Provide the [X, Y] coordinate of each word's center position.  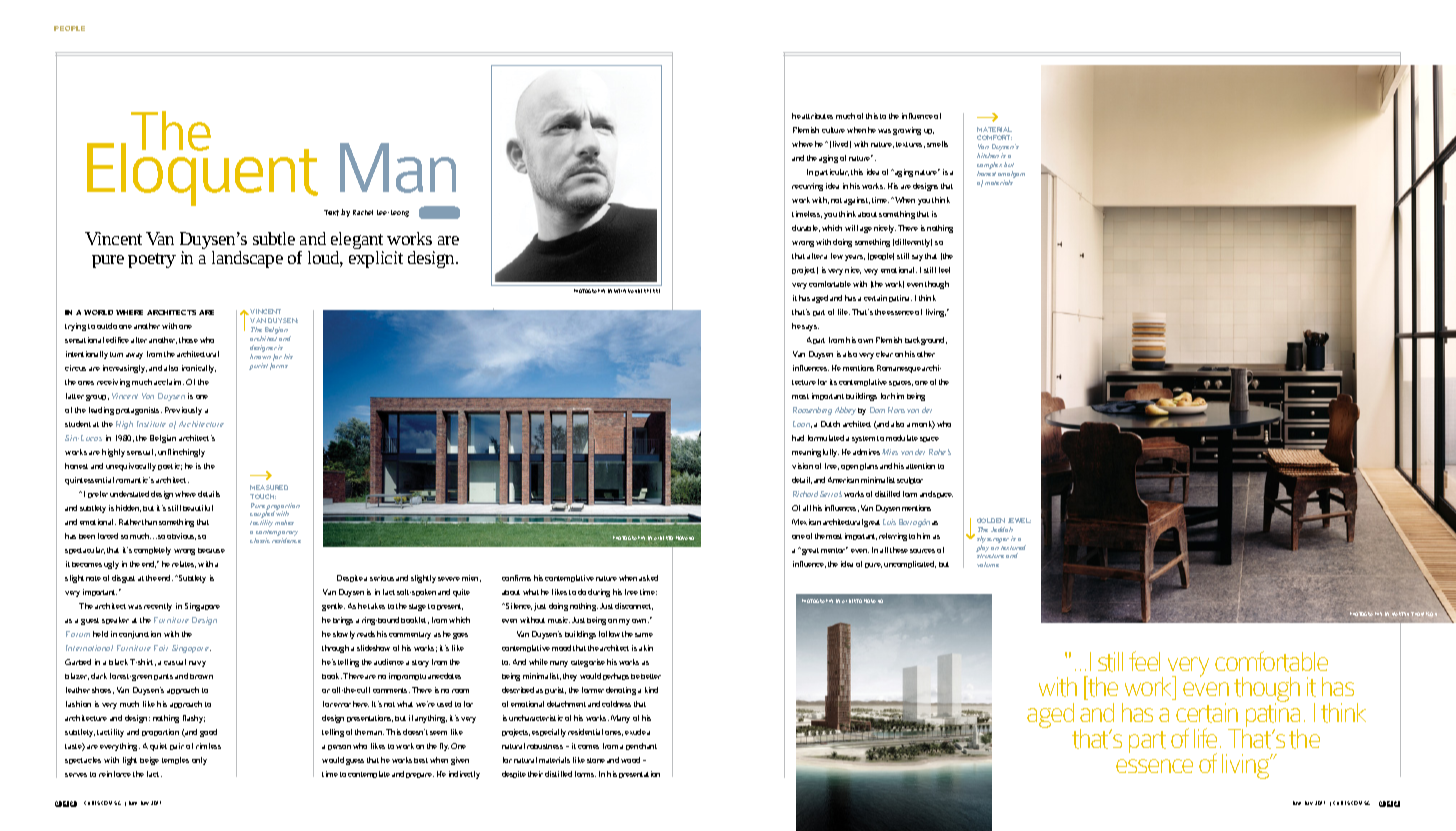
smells [937, 144]
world [98, 312]
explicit [376, 258]
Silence [518, 606]
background [926, 341]
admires [866, 452]
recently [158, 607]
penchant [641, 746]
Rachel [363, 212]
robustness [545, 746]
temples [175, 760]
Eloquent [202, 173]
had [798, 438]
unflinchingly [181, 453]
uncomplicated [910, 564]
